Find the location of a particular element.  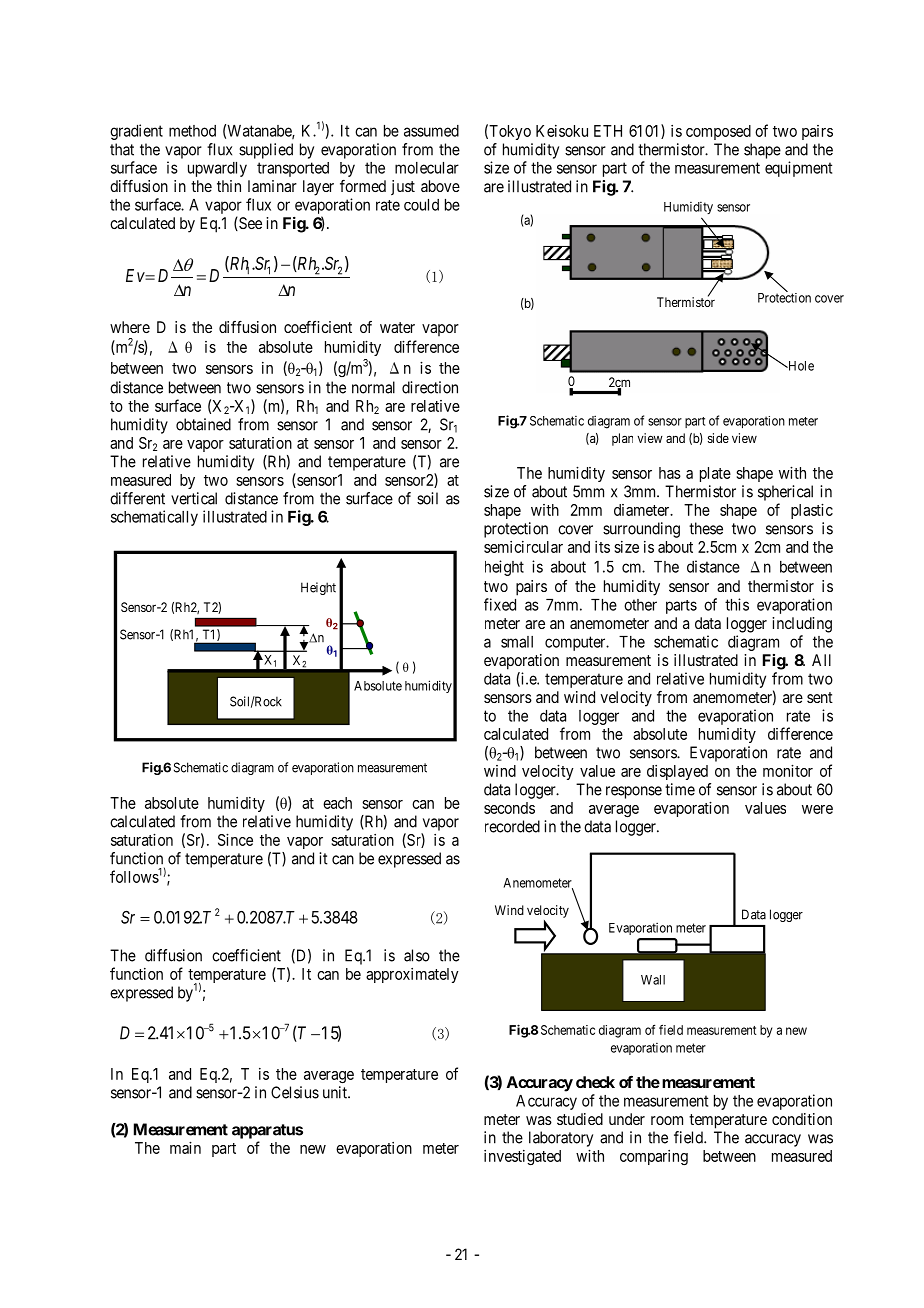

molecular is located at coordinates (427, 168).
